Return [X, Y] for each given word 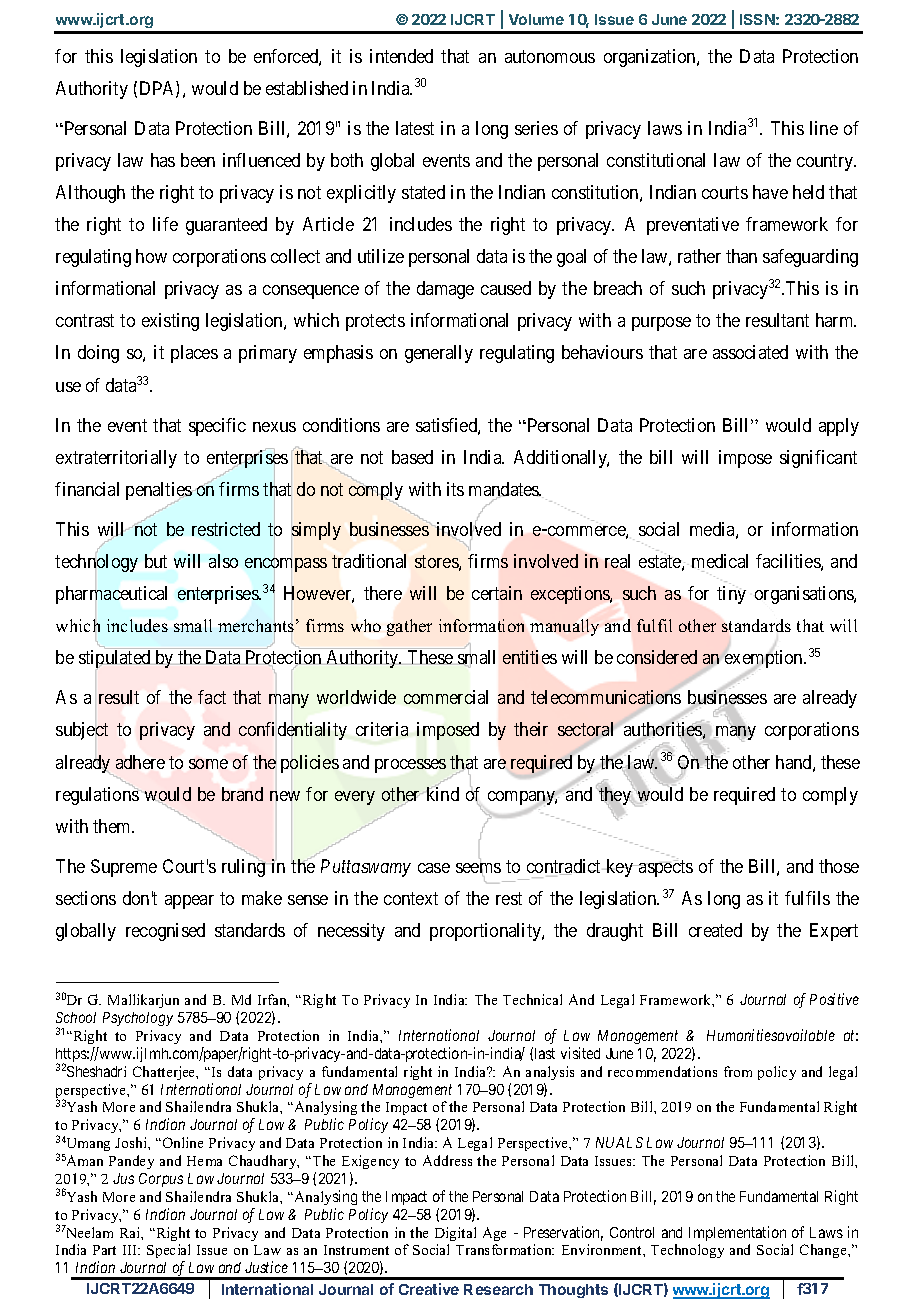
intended [401, 56]
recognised [165, 932]
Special [168, 1253]
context [411, 898]
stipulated [114, 659]
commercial [446, 697]
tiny [731, 594]
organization [651, 58]
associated [750, 352]
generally [439, 354]
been [198, 160]
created [715, 930]
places [194, 354]
